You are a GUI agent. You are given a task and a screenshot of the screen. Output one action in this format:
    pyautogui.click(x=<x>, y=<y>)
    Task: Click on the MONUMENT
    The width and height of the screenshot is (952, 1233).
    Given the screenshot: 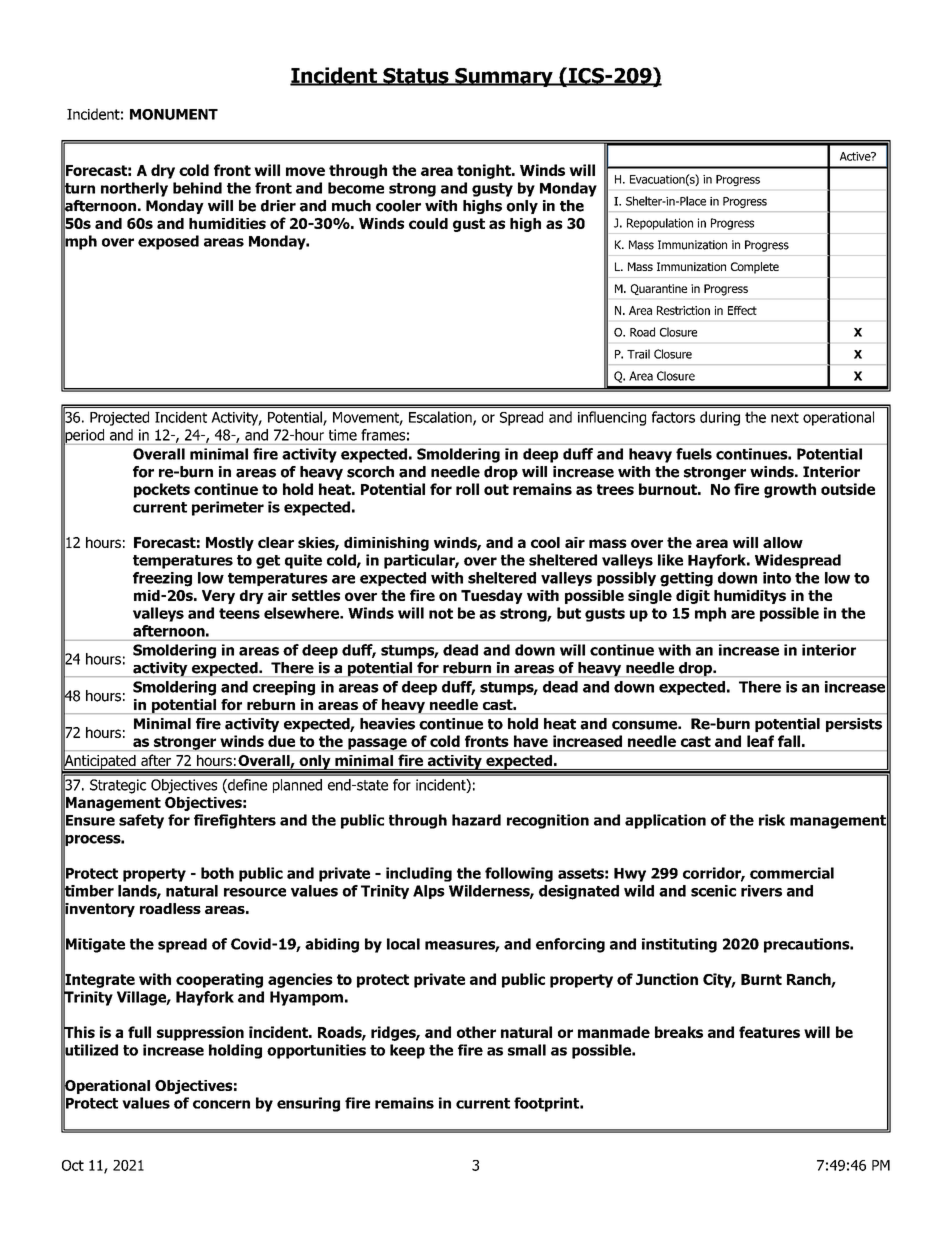 What is the action you would take?
    pyautogui.click(x=174, y=114)
